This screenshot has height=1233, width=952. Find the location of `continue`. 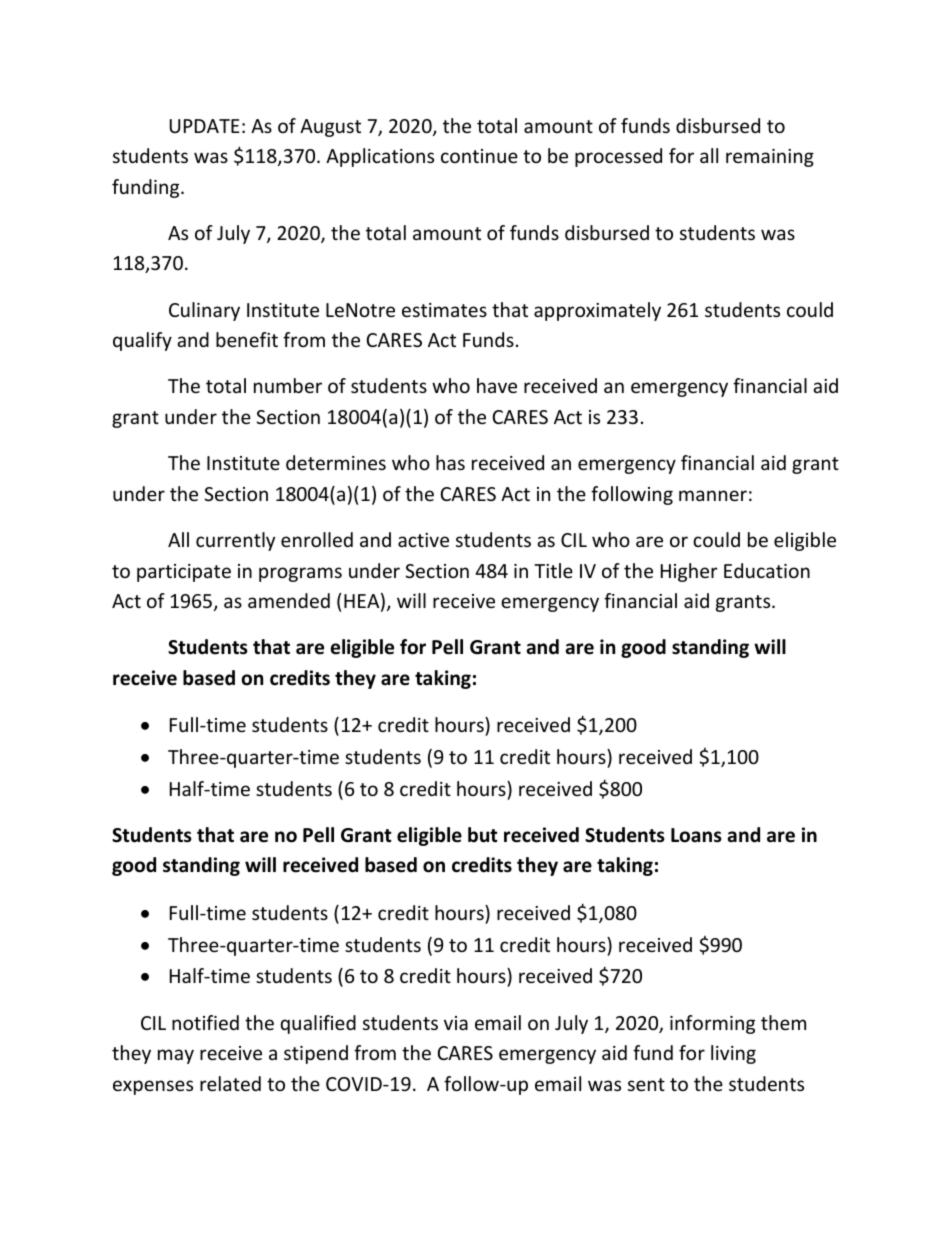

continue is located at coordinates (479, 156).
